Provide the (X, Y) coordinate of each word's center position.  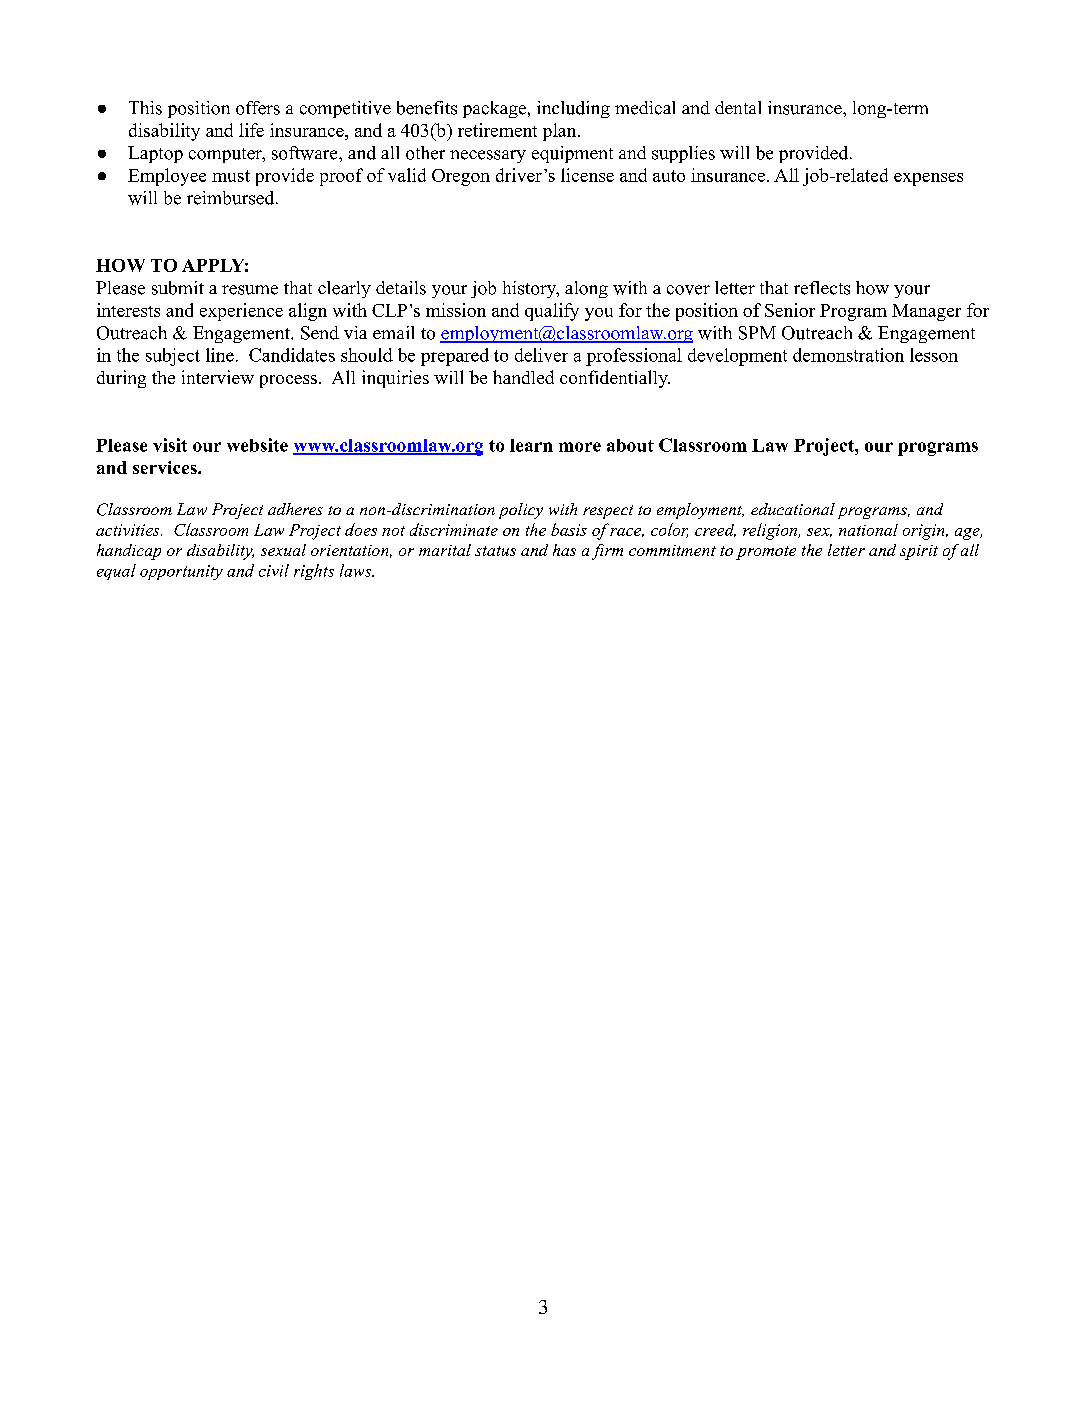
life (251, 130)
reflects (822, 288)
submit (178, 288)
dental (738, 107)
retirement (497, 130)
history (531, 289)
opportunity (181, 572)
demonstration (848, 355)
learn (531, 445)
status (495, 551)
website (257, 445)
